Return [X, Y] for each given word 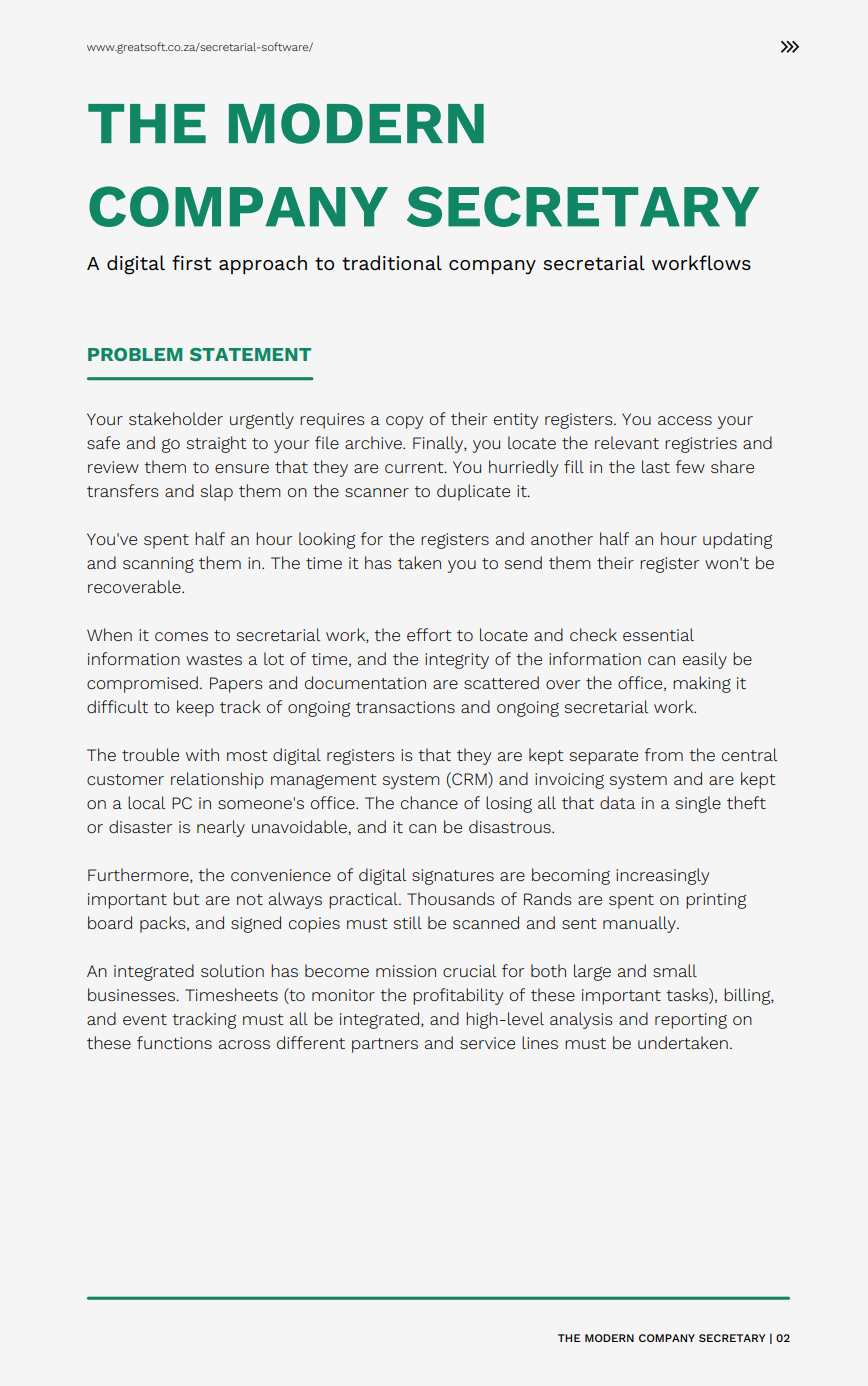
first [191, 263]
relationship [217, 780]
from [663, 754]
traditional [392, 263]
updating [737, 540]
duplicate [473, 492]
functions [174, 1042]
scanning [158, 565]
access [685, 420]
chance [429, 802]
